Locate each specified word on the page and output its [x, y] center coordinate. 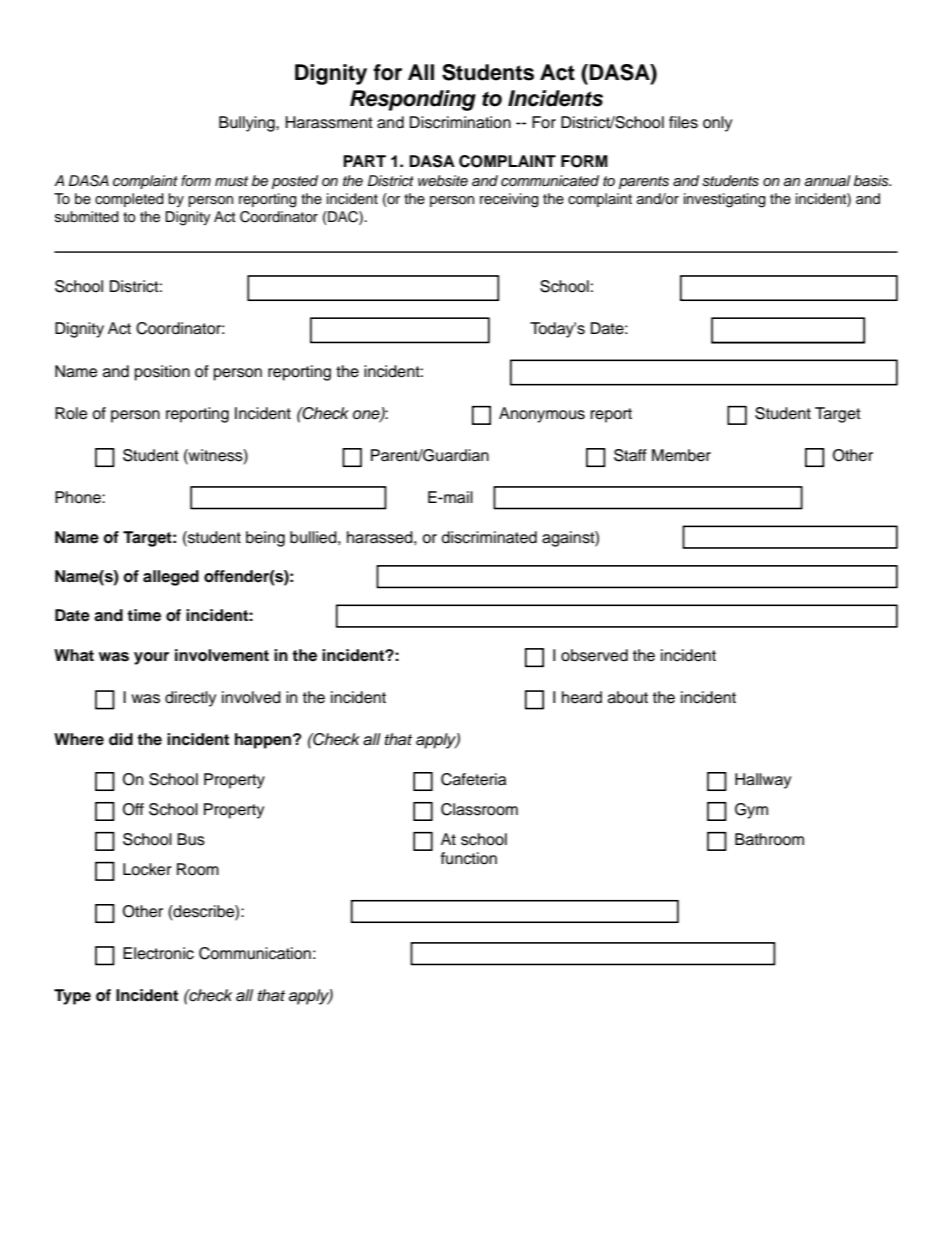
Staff [630, 455]
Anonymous [542, 415]
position [162, 373]
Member [681, 455]
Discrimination [460, 122]
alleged [171, 578]
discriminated [489, 537]
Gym [751, 811]
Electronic [158, 953]
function [469, 858]
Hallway [763, 781]
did [121, 739]
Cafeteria [473, 779]
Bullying [248, 124]
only [717, 124]
